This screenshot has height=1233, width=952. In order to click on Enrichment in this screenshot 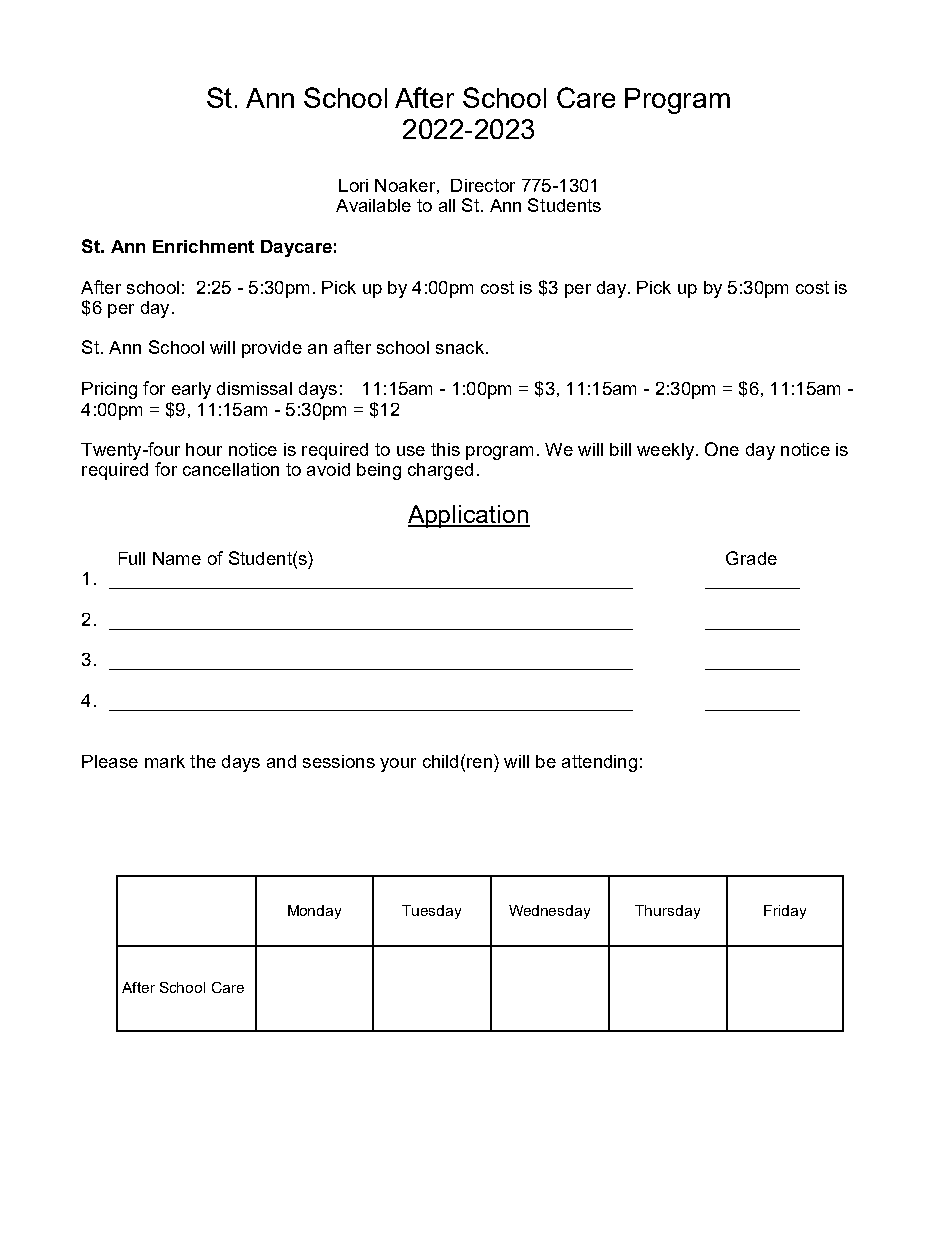, I will do `click(203, 246)`.
